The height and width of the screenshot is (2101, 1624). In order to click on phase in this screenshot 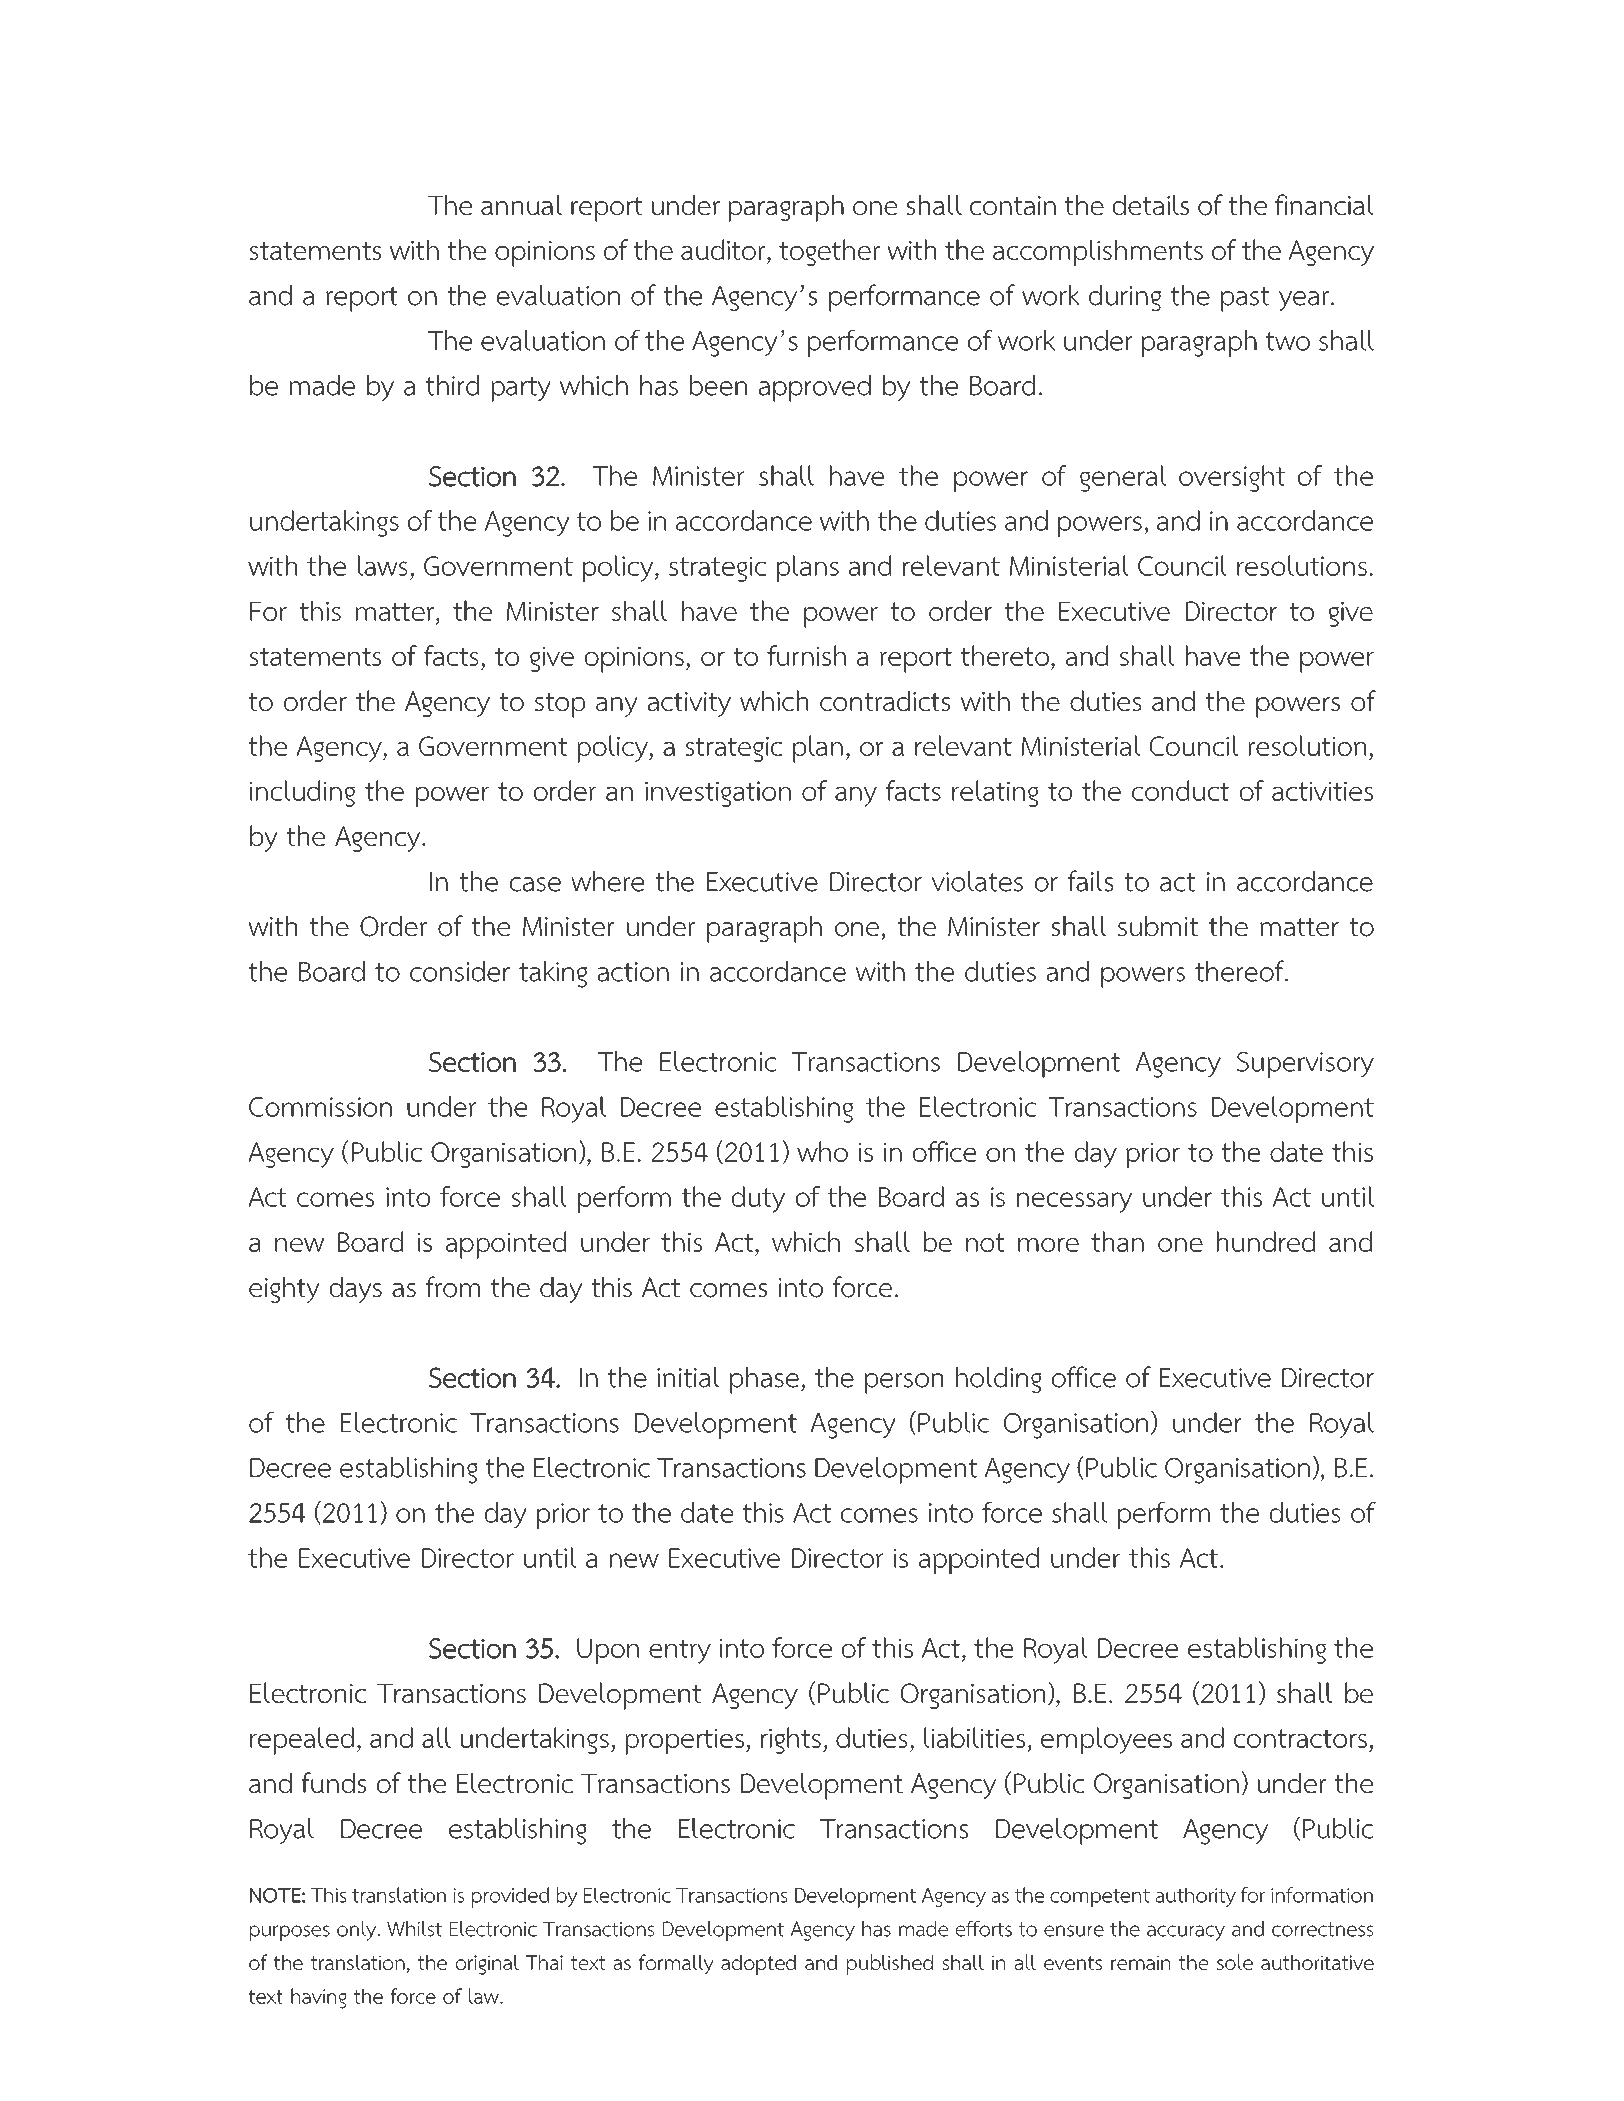, I will do `click(764, 1380)`.
